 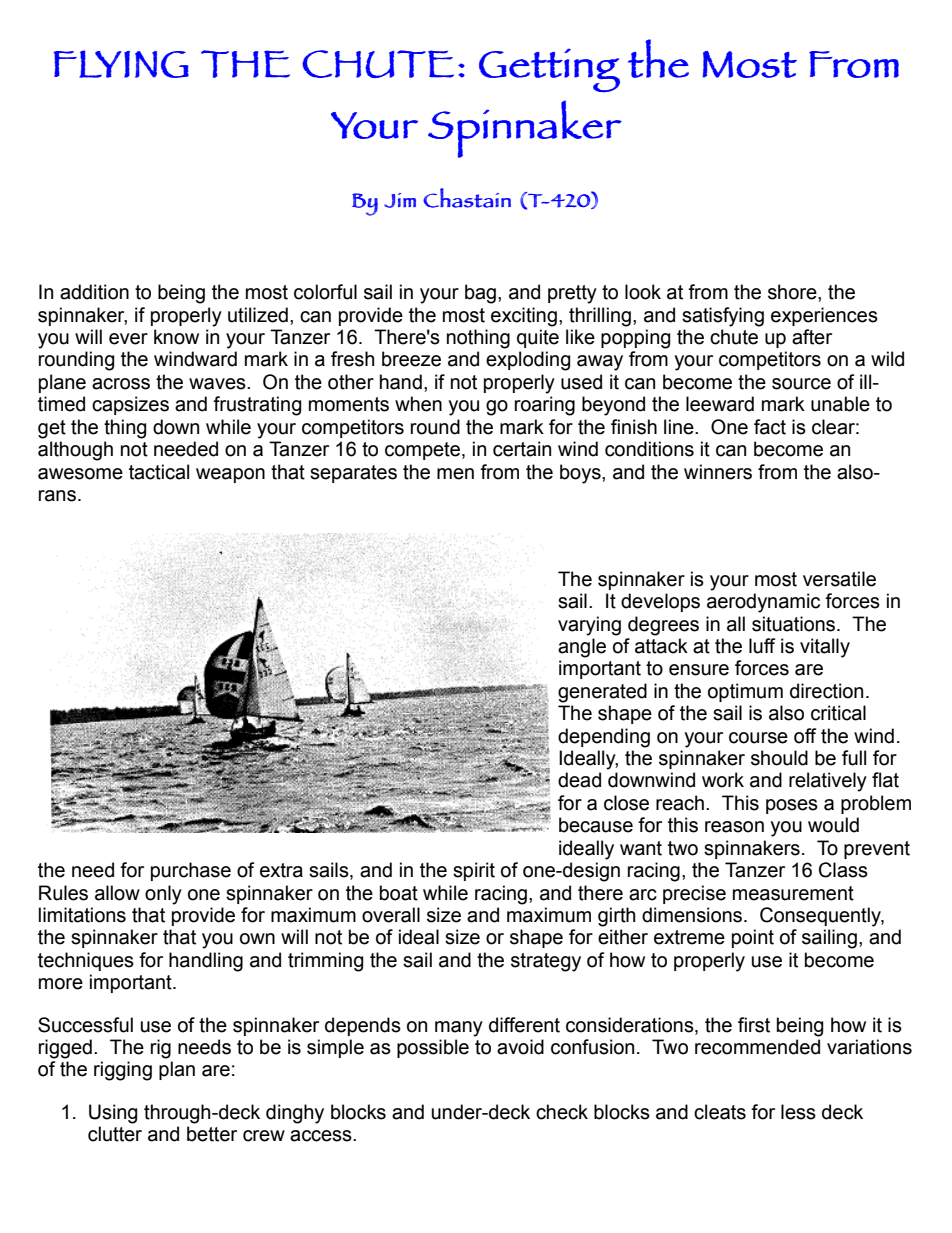 I want to click on check, so click(x=562, y=1112).
